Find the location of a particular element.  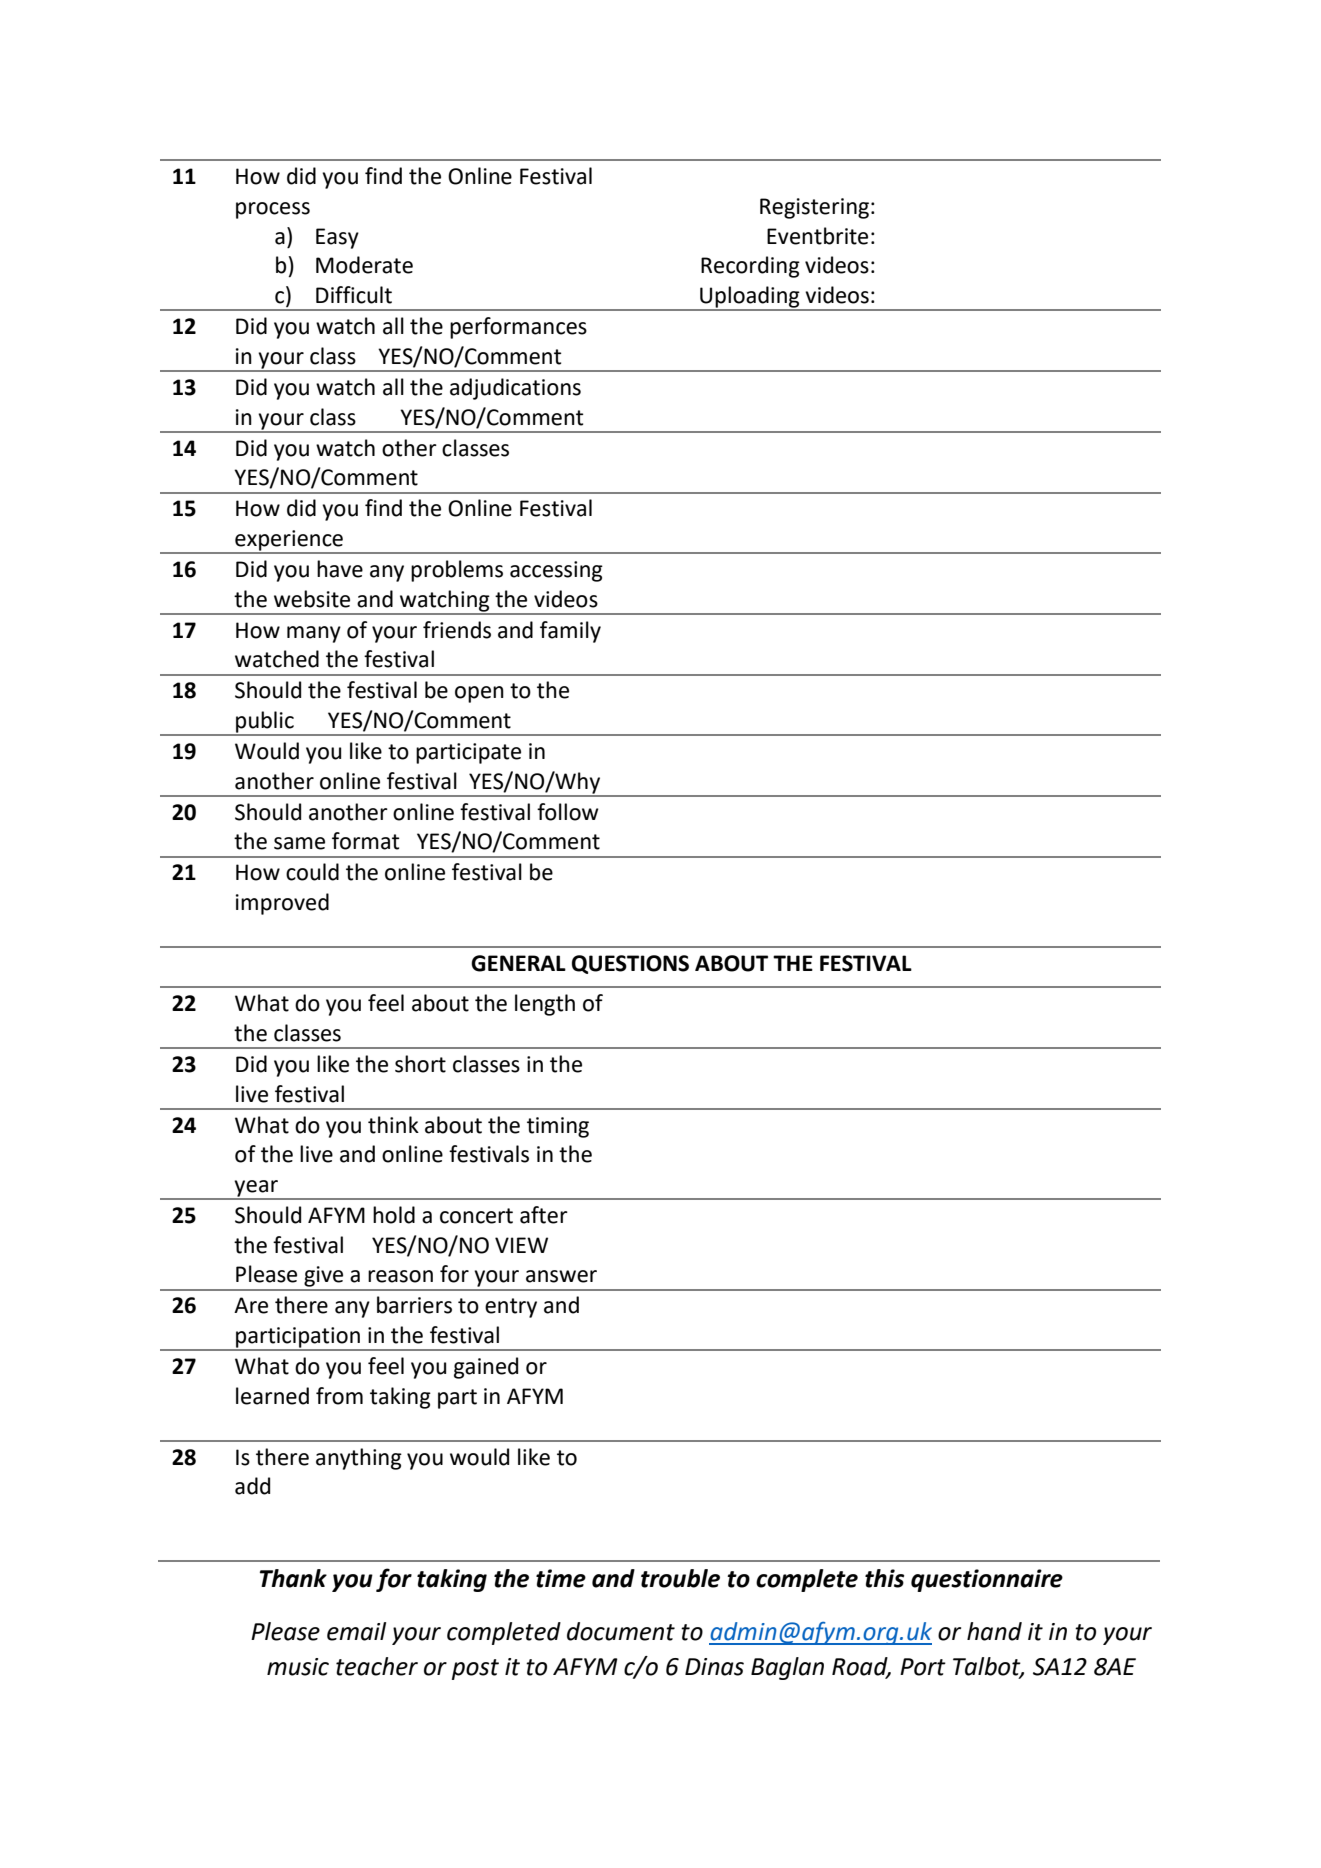

answer is located at coordinates (561, 1276).
